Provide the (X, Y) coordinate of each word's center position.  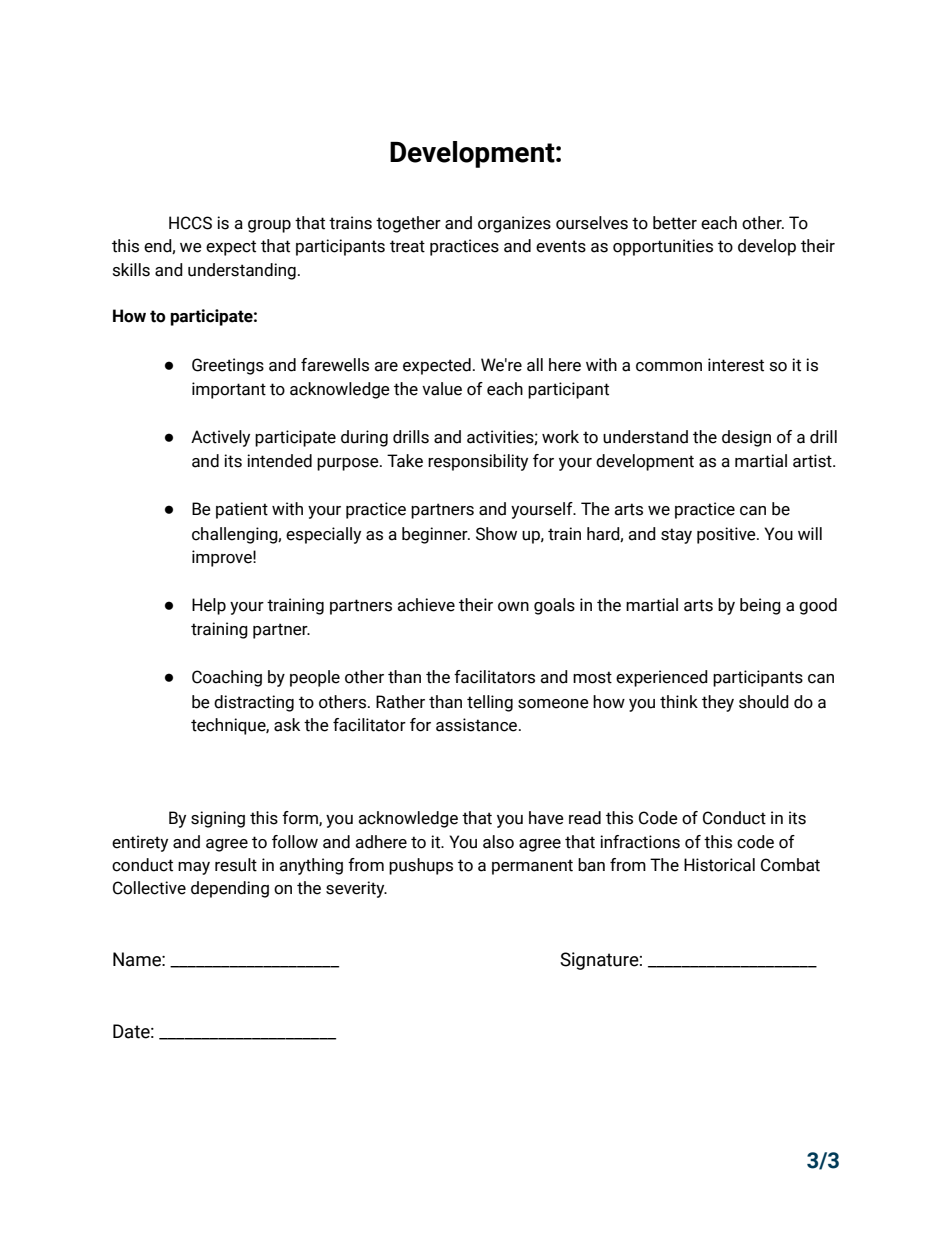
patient (242, 510)
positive (727, 535)
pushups (421, 866)
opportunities (663, 247)
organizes (514, 224)
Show (496, 534)
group (269, 226)
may (194, 868)
